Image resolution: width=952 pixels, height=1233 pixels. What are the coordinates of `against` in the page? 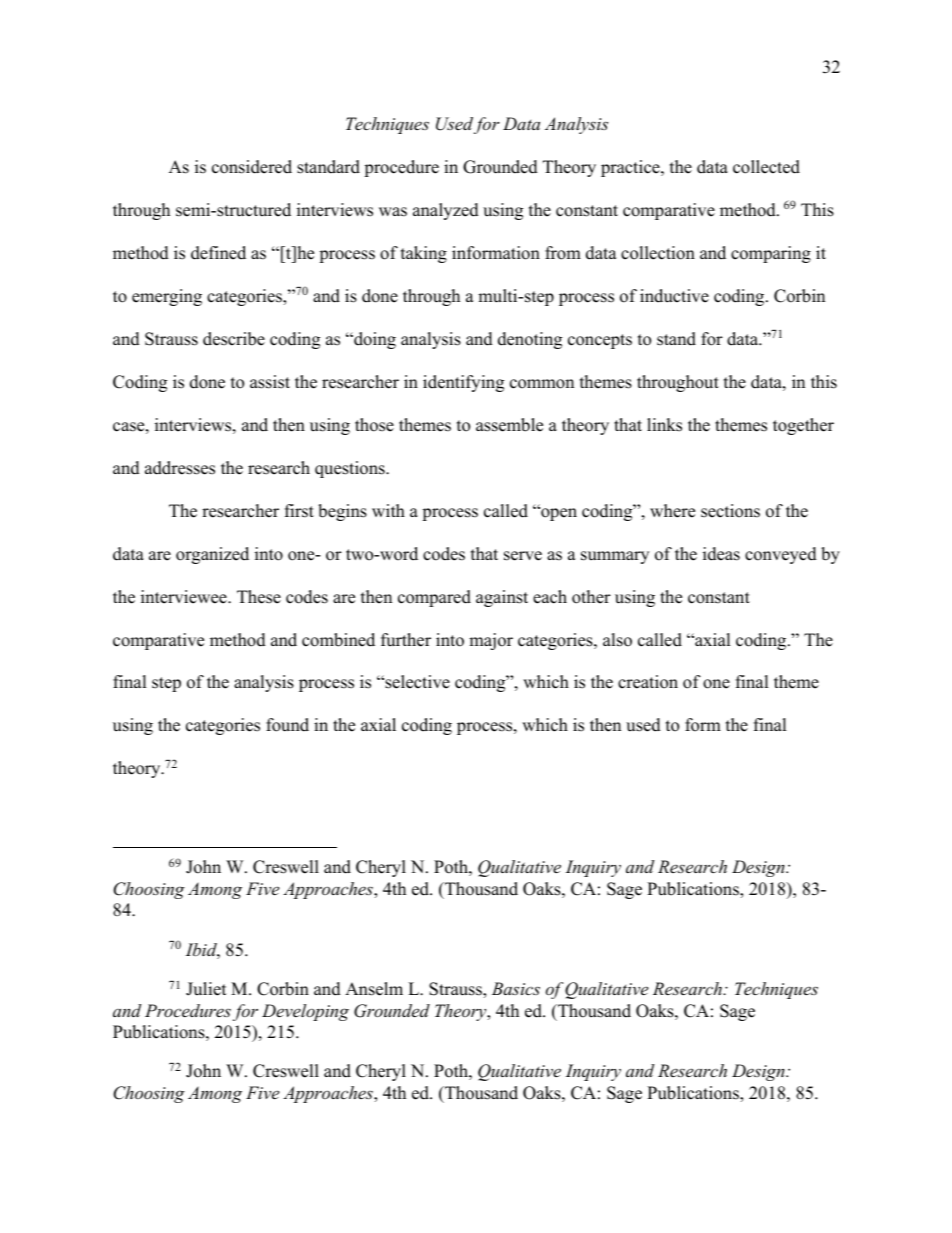 It's located at (502, 598).
